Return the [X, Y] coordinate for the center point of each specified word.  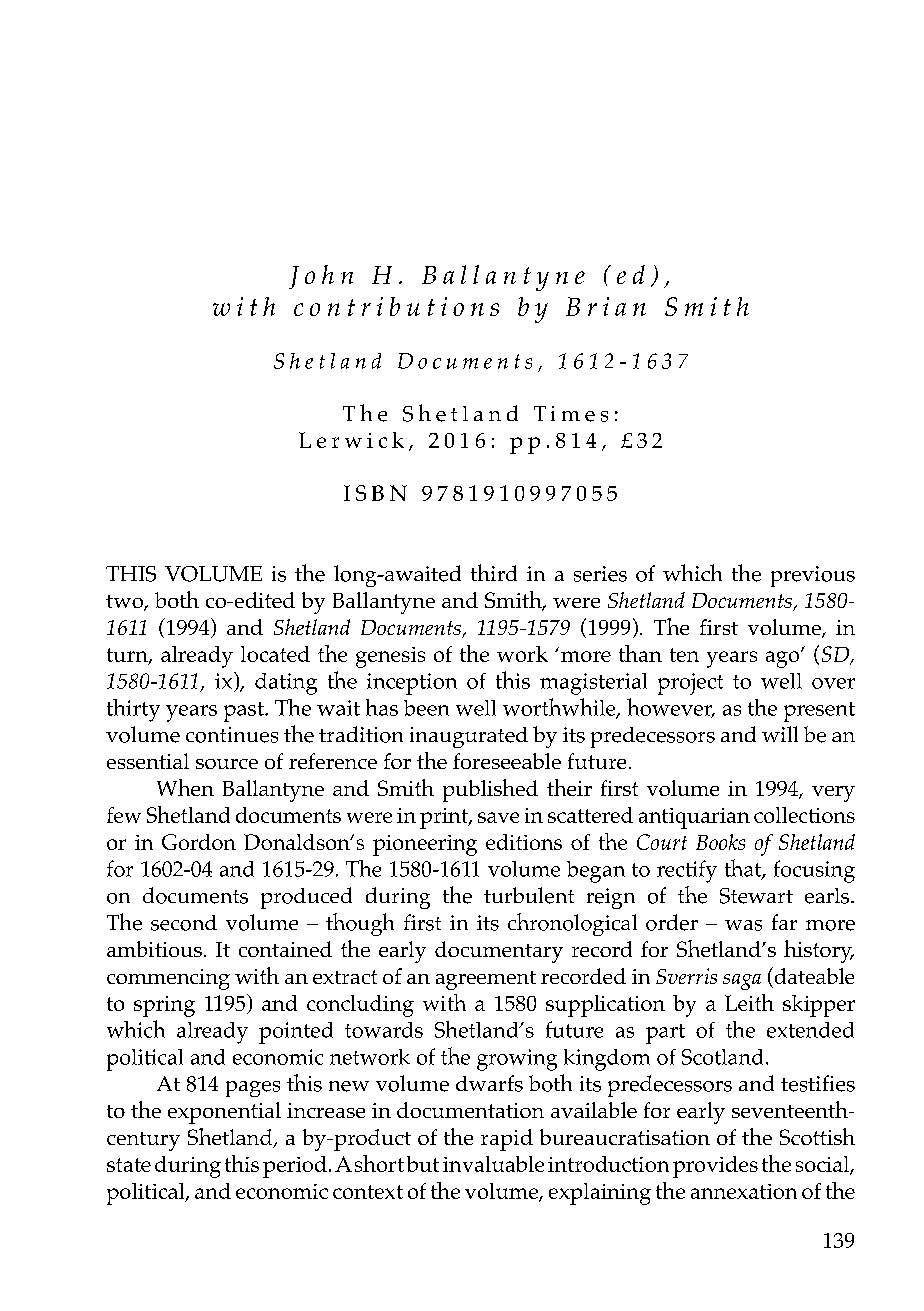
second [184, 923]
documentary [499, 952]
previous [813, 576]
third [494, 572]
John [321, 277]
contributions [396, 306]
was [743, 925]
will [780, 734]
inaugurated [469, 737]
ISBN [375, 493]
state [129, 1165]
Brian [606, 306]
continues [232, 735]
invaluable [493, 1164]
